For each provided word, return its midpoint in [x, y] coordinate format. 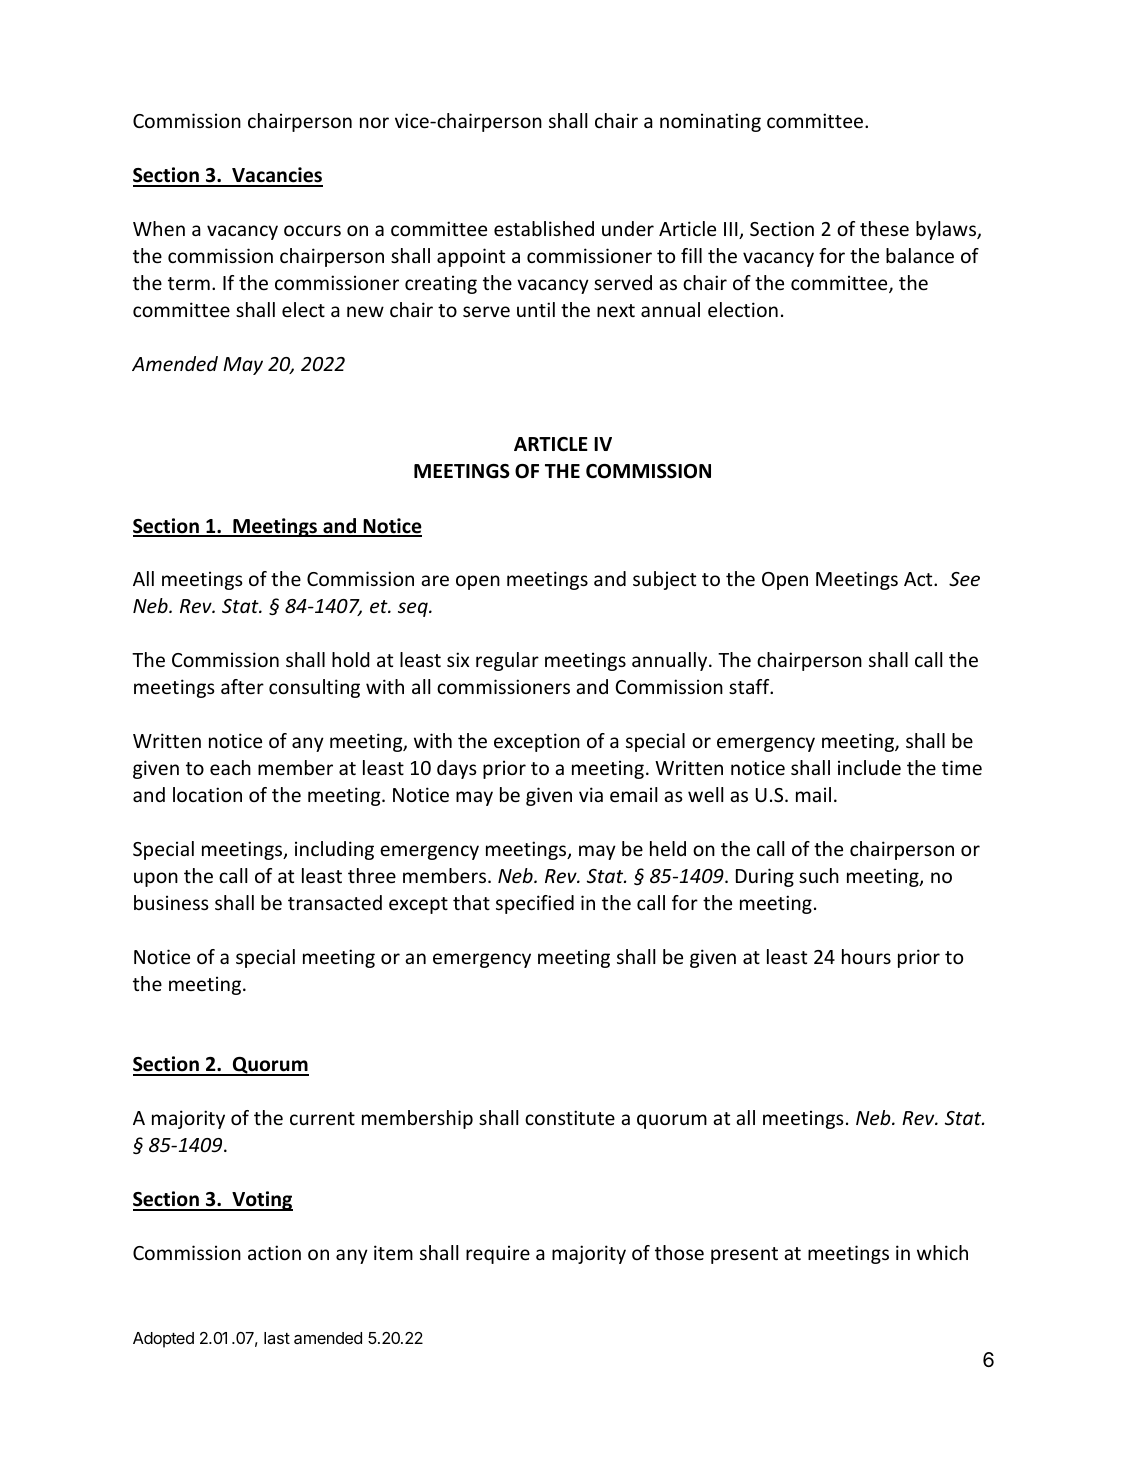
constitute [570, 1117]
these [884, 228]
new [365, 311]
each [230, 767]
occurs [312, 230]
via [591, 794]
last [277, 1338]
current [322, 1118]
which [942, 1252]
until [536, 309]
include [869, 767]
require [498, 1254]
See [964, 579]
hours [866, 956]
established [544, 228]
